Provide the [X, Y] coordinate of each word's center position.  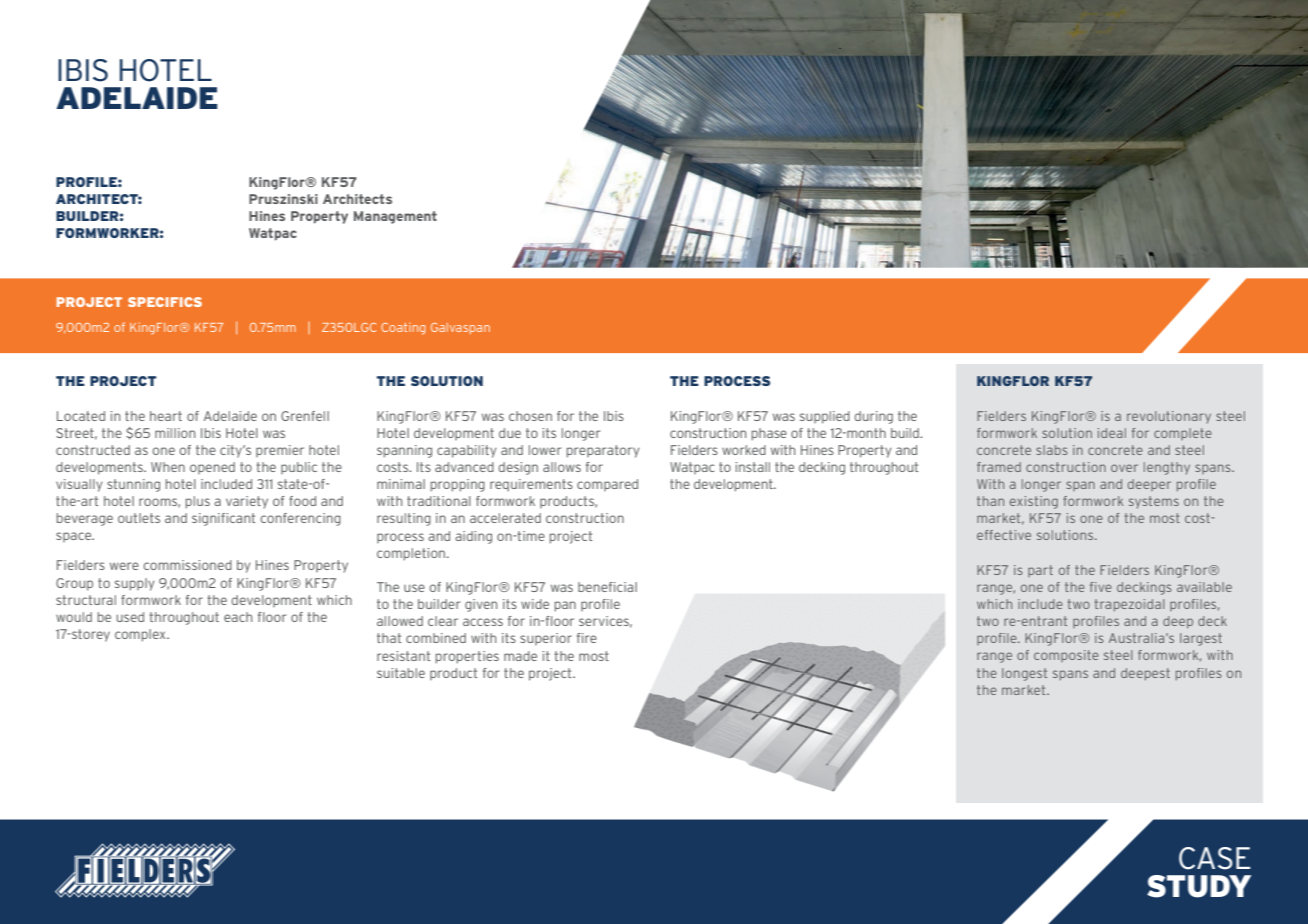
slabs [1052, 450]
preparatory [603, 451]
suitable [401, 673]
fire [587, 638]
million [175, 433]
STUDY [1199, 886]
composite [1066, 656]
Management [395, 217]
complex [141, 635]
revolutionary [1169, 417]
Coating [403, 329]
